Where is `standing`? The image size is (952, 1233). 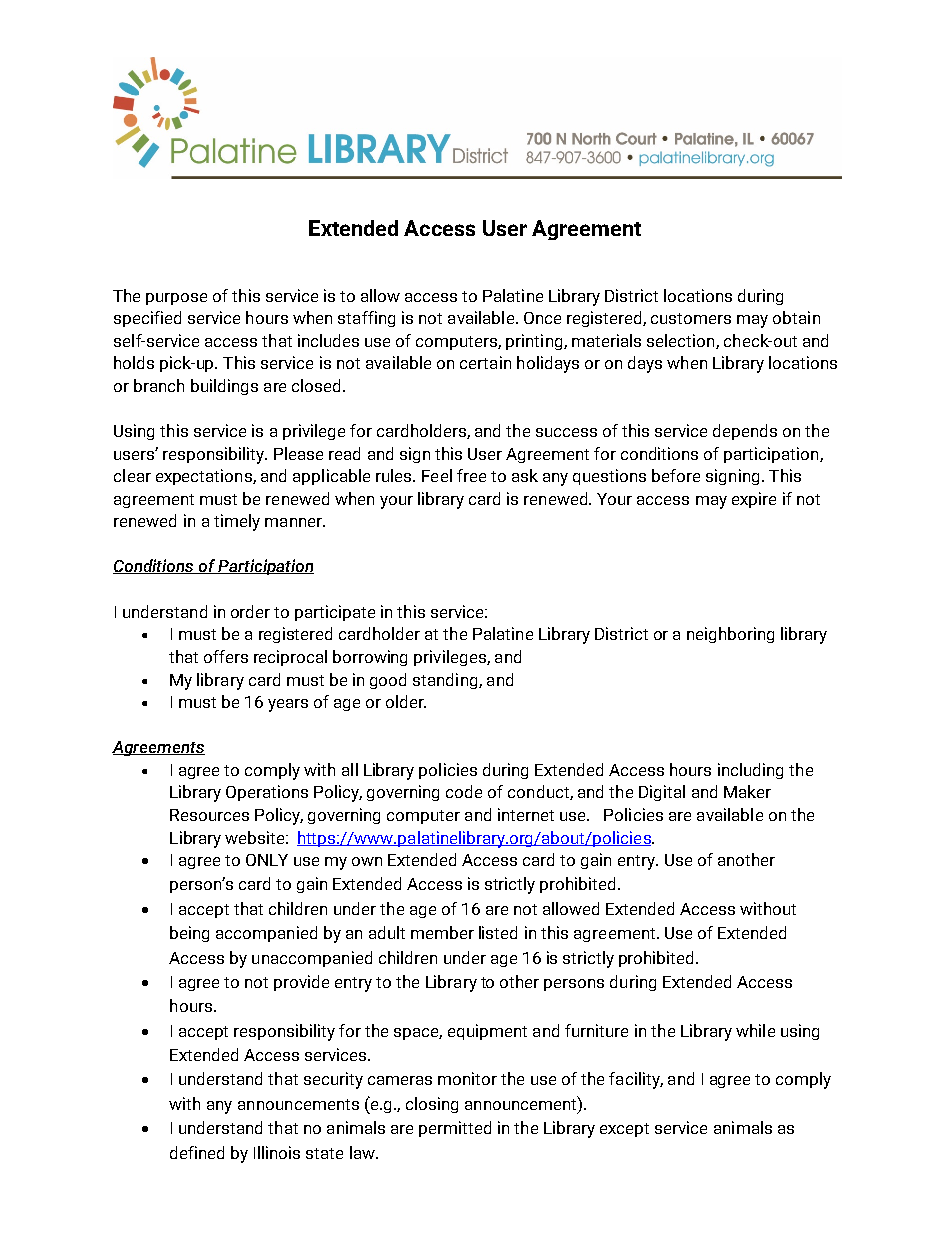
standing is located at coordinates (446, 681).
